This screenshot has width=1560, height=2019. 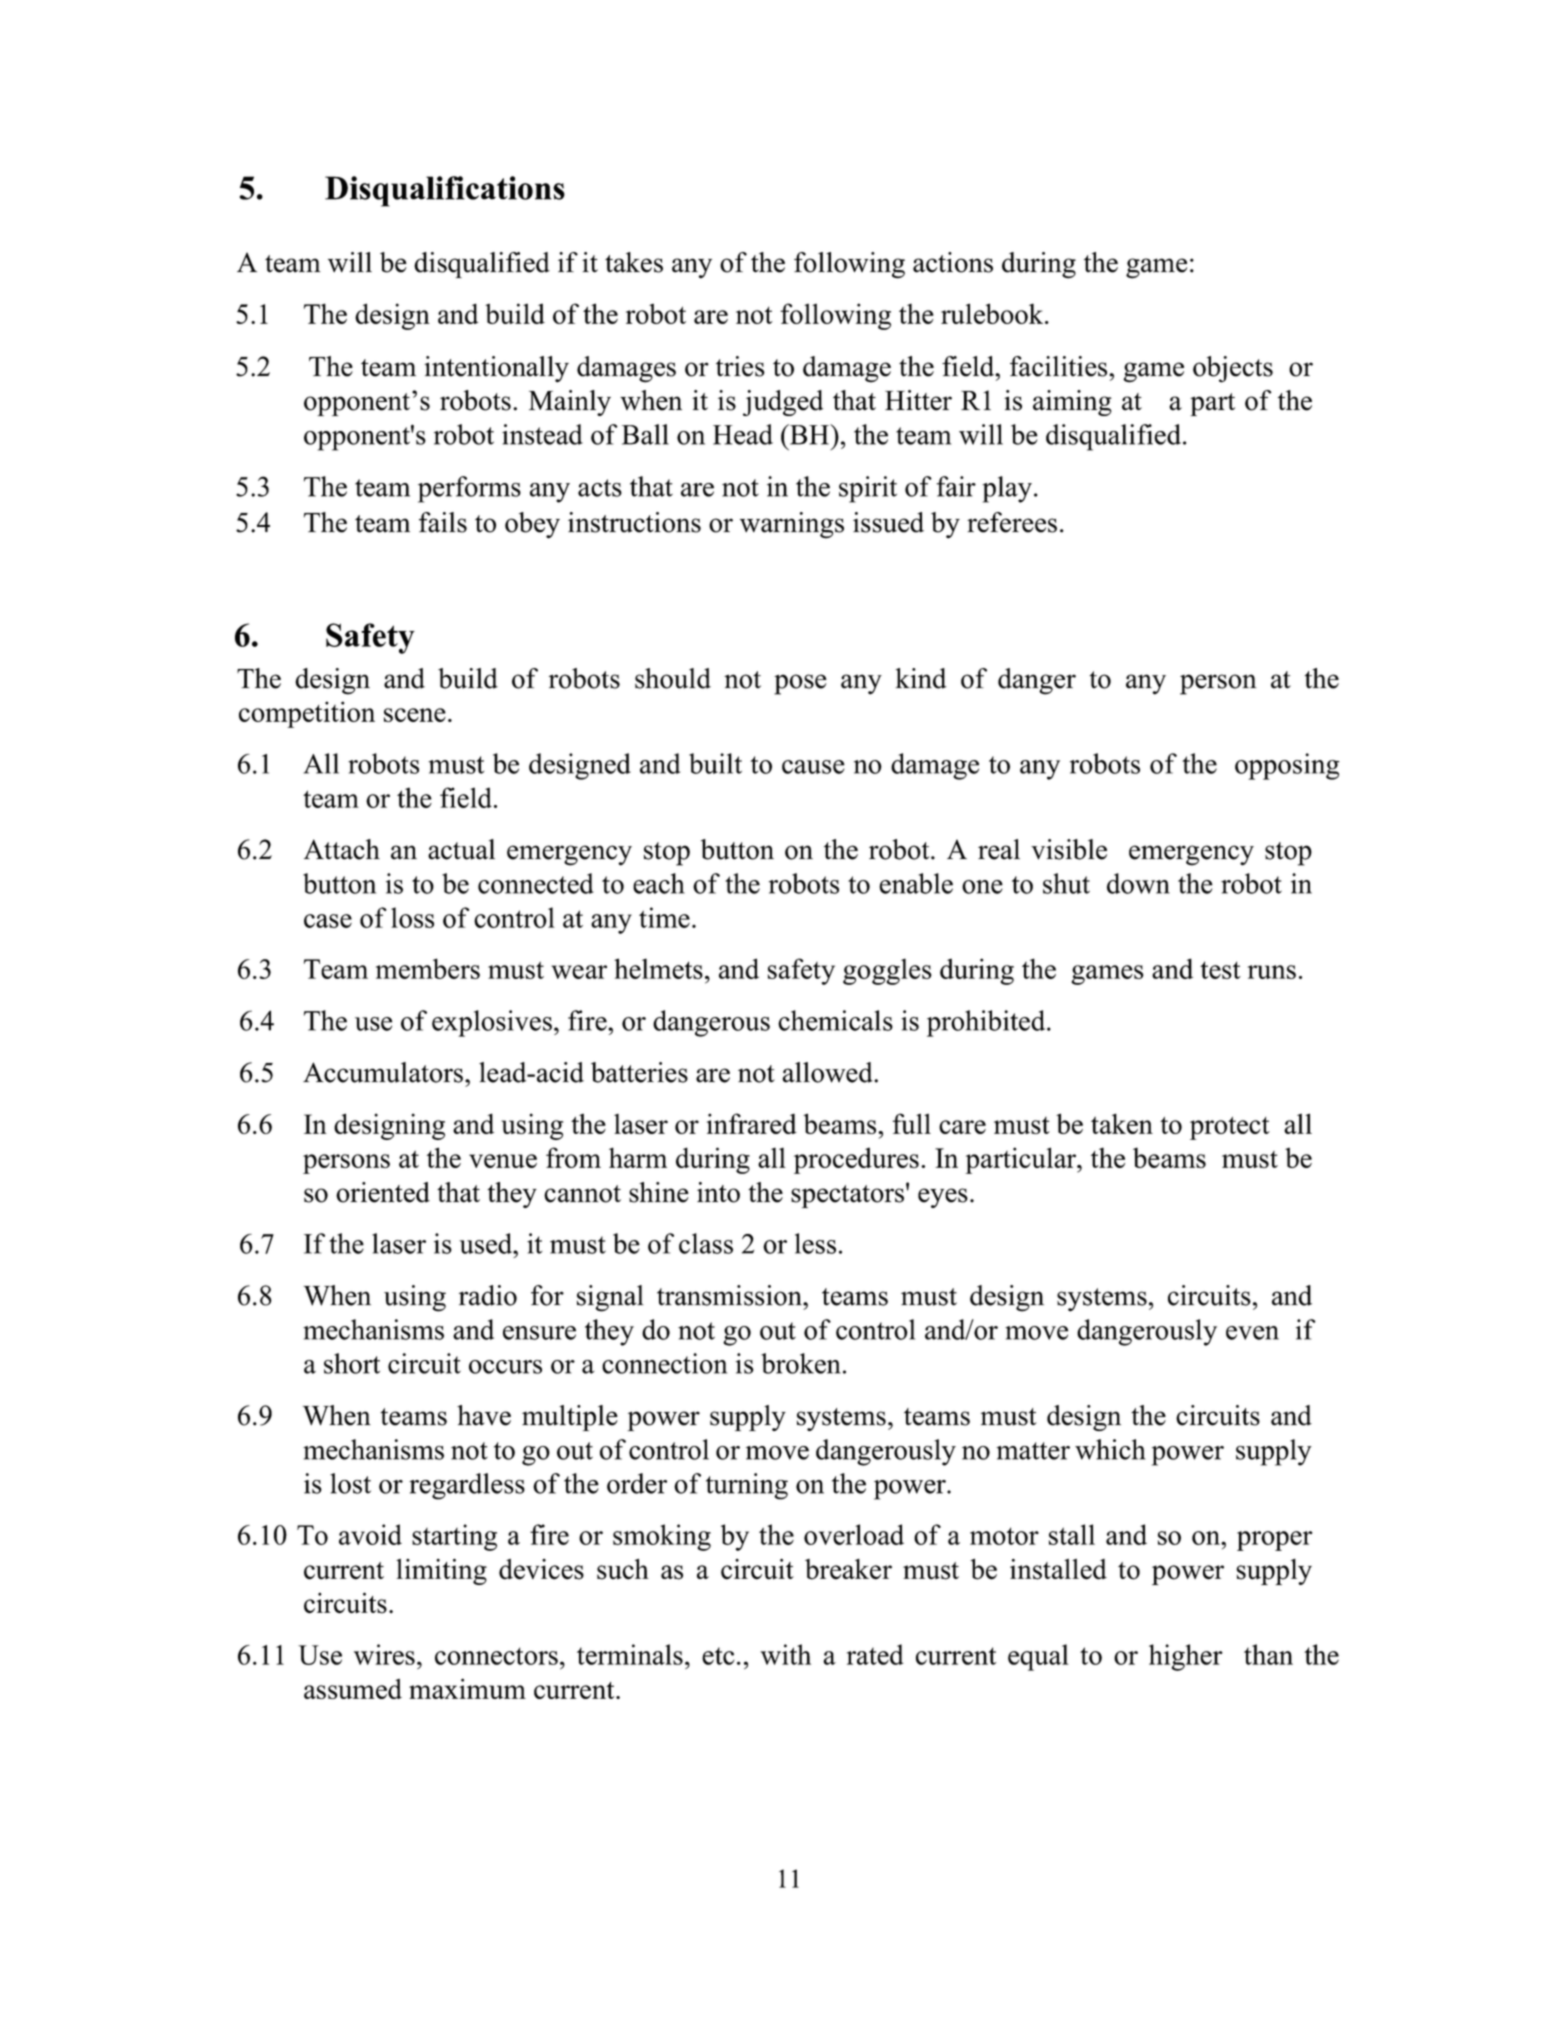 I want to click on objects, so click(x=1233, y=369).
